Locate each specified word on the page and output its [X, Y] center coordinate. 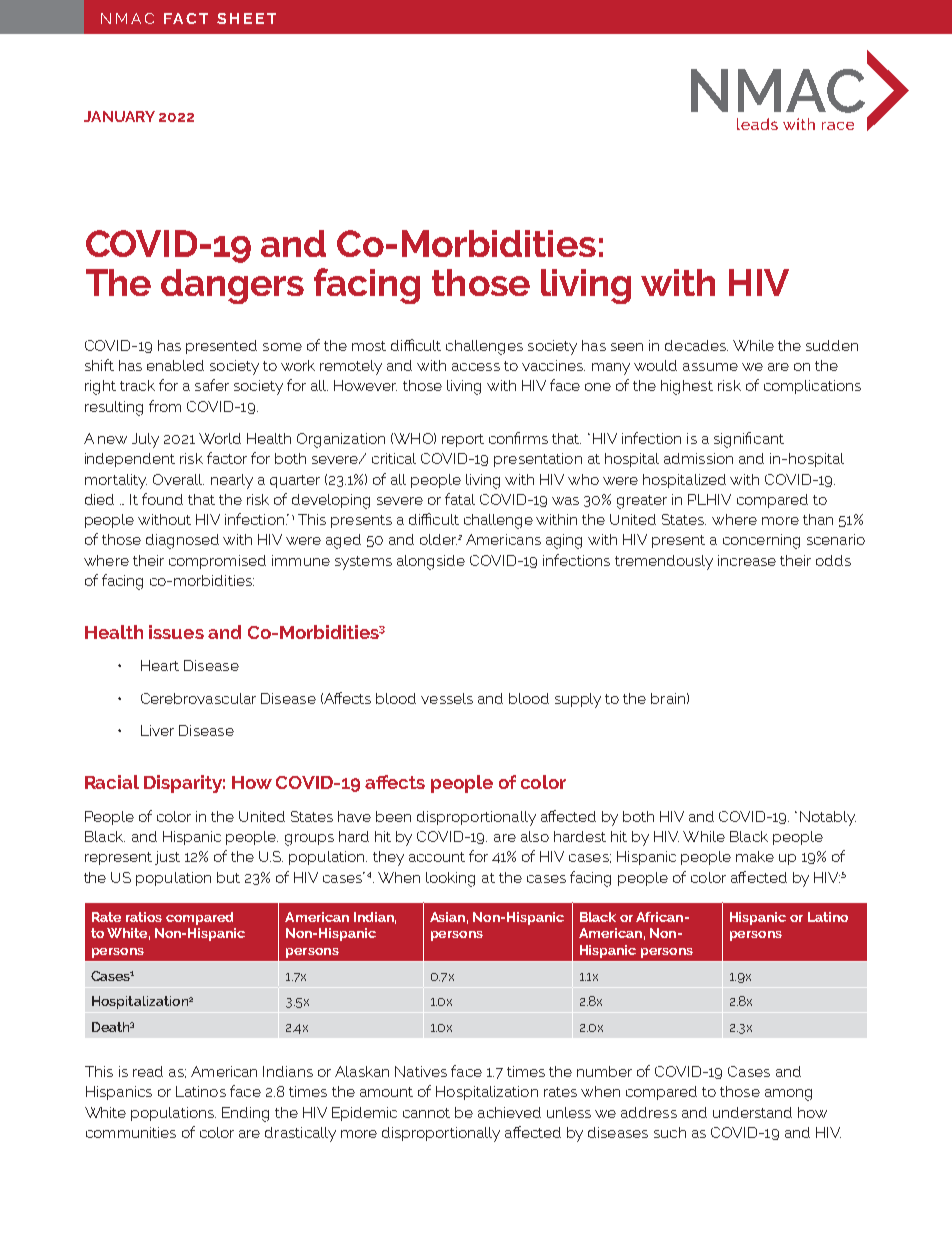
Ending [245, 1114]
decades [696, 345]
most [369, 346]
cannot [426, 1113]
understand [752, 1112]
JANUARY [119, 116]
